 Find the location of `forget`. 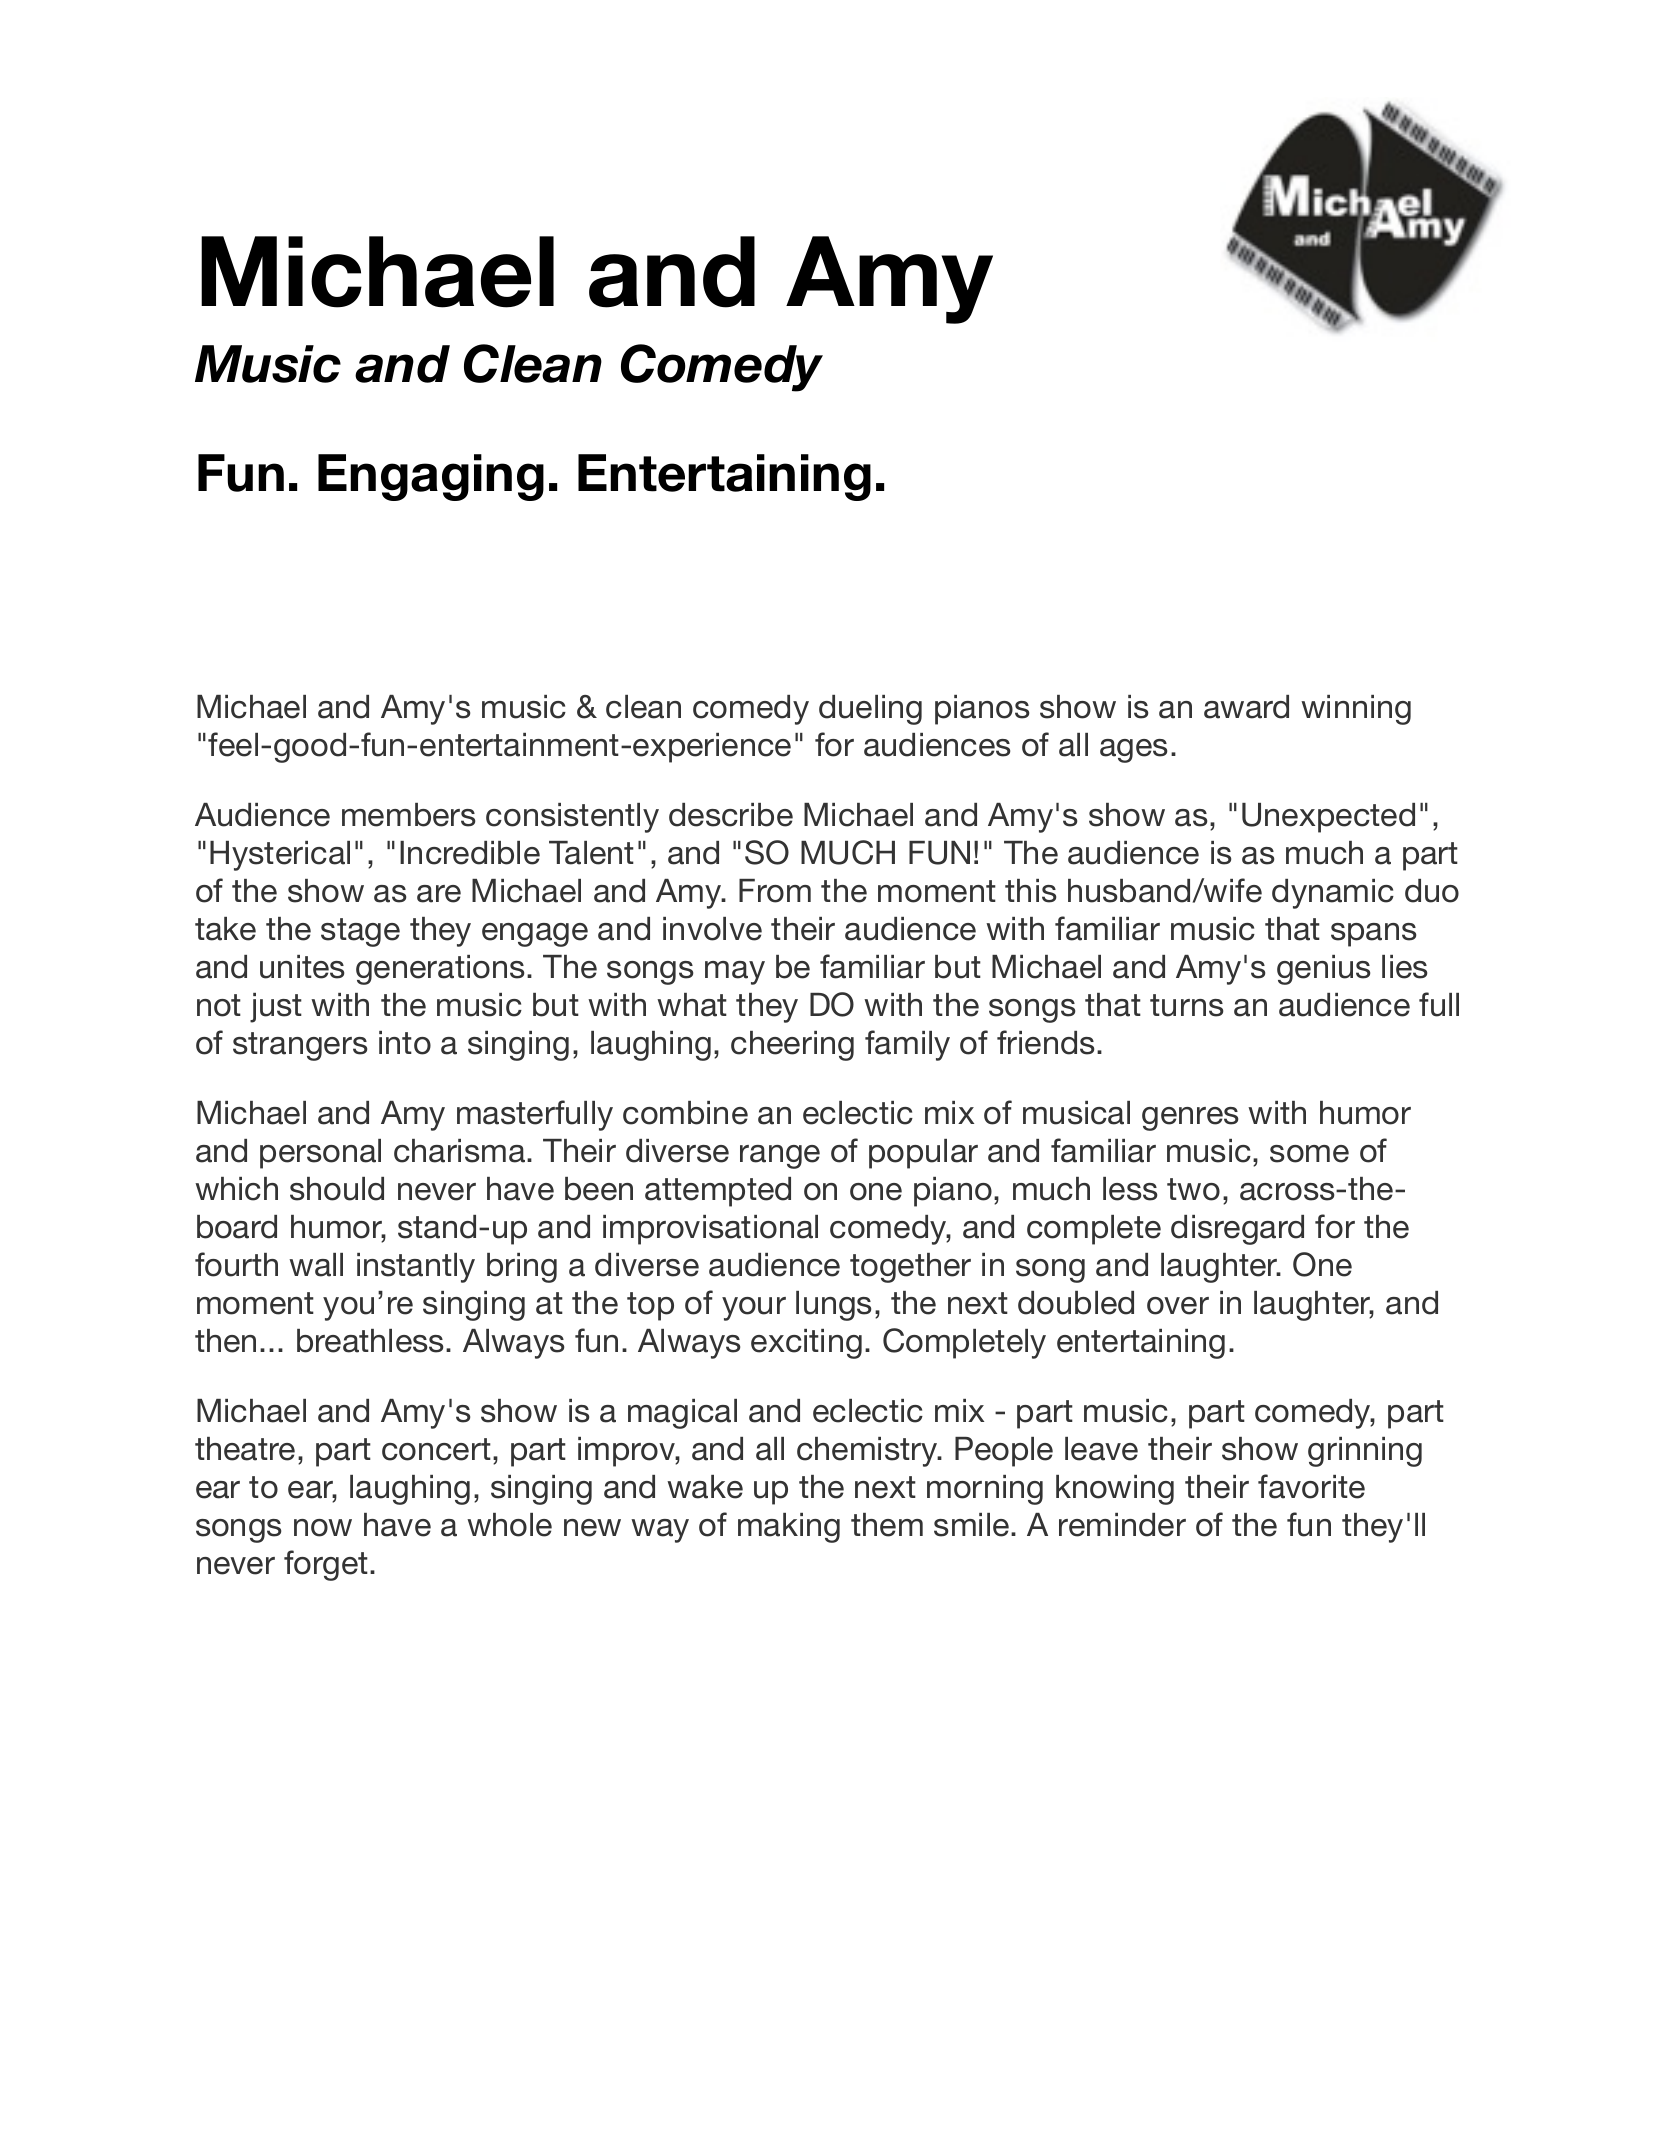

forget is located at coordinates (326, 1565).
